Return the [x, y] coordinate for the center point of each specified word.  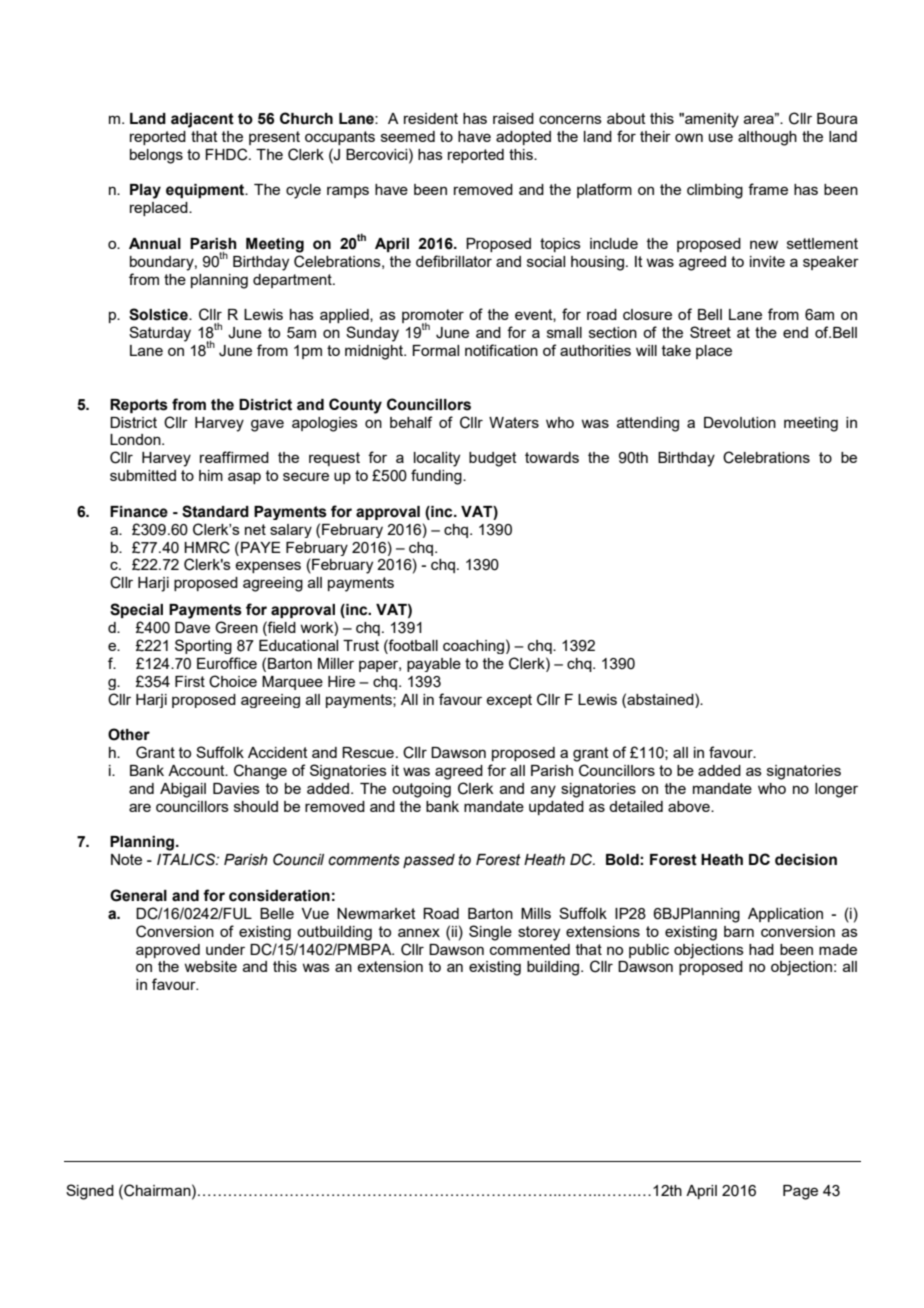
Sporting [203, 646]
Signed [90, 1192]
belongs [156, 156]
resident [431, 118]
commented [530, 949]
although [767, 138]
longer [836, 790]
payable [434, 665]
